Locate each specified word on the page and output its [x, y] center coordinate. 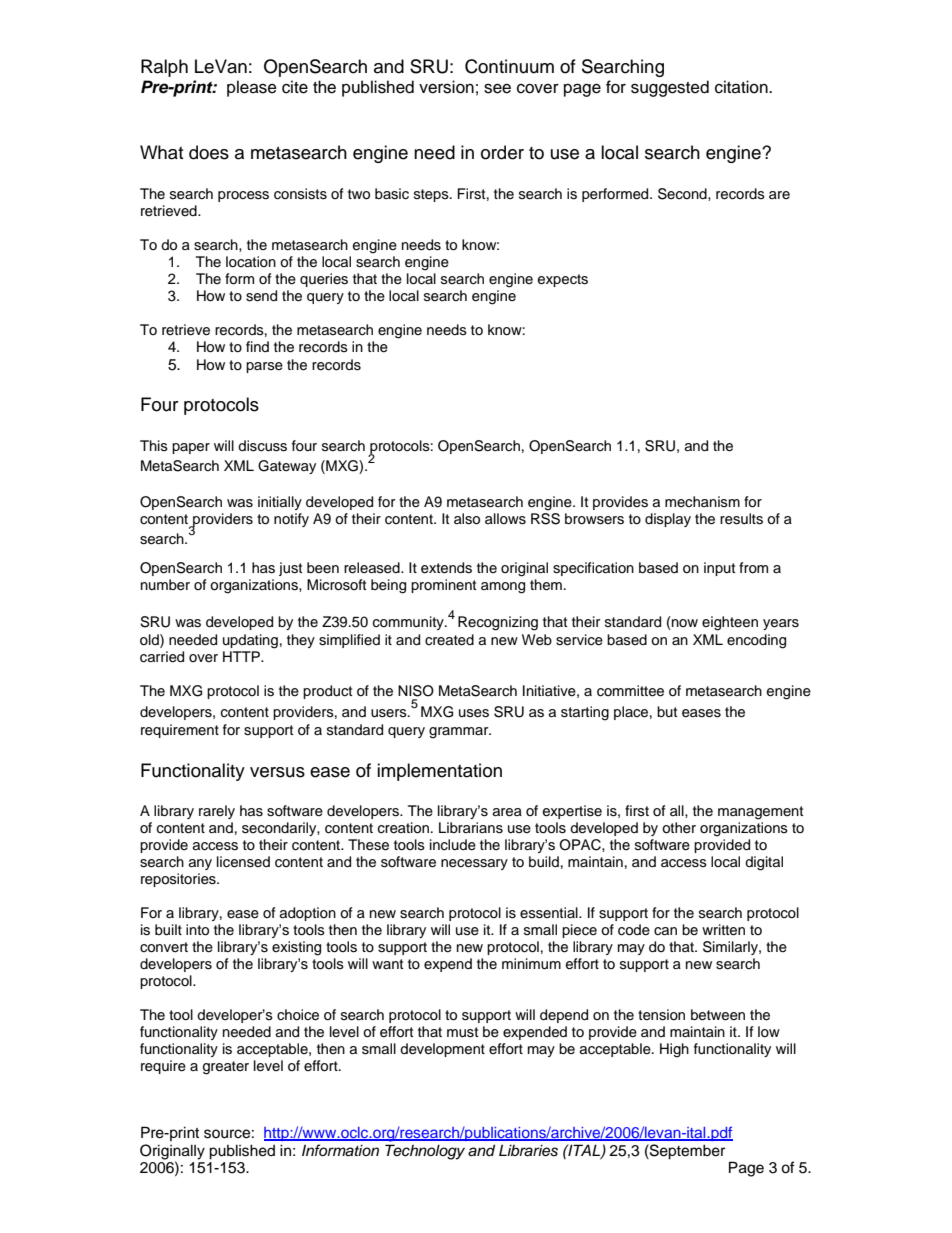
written [723, 930]
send [261, 296]
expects [563, 280]
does [209, 152]
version [446, 87]
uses [474, 713]
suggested [670, 88]
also [467, 519]
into [197, 930]
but [667, 711]
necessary [474, 864]
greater [226, 1068]
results [741, 519]
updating [250, 641]
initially [280, 503]
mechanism [702, 501]
